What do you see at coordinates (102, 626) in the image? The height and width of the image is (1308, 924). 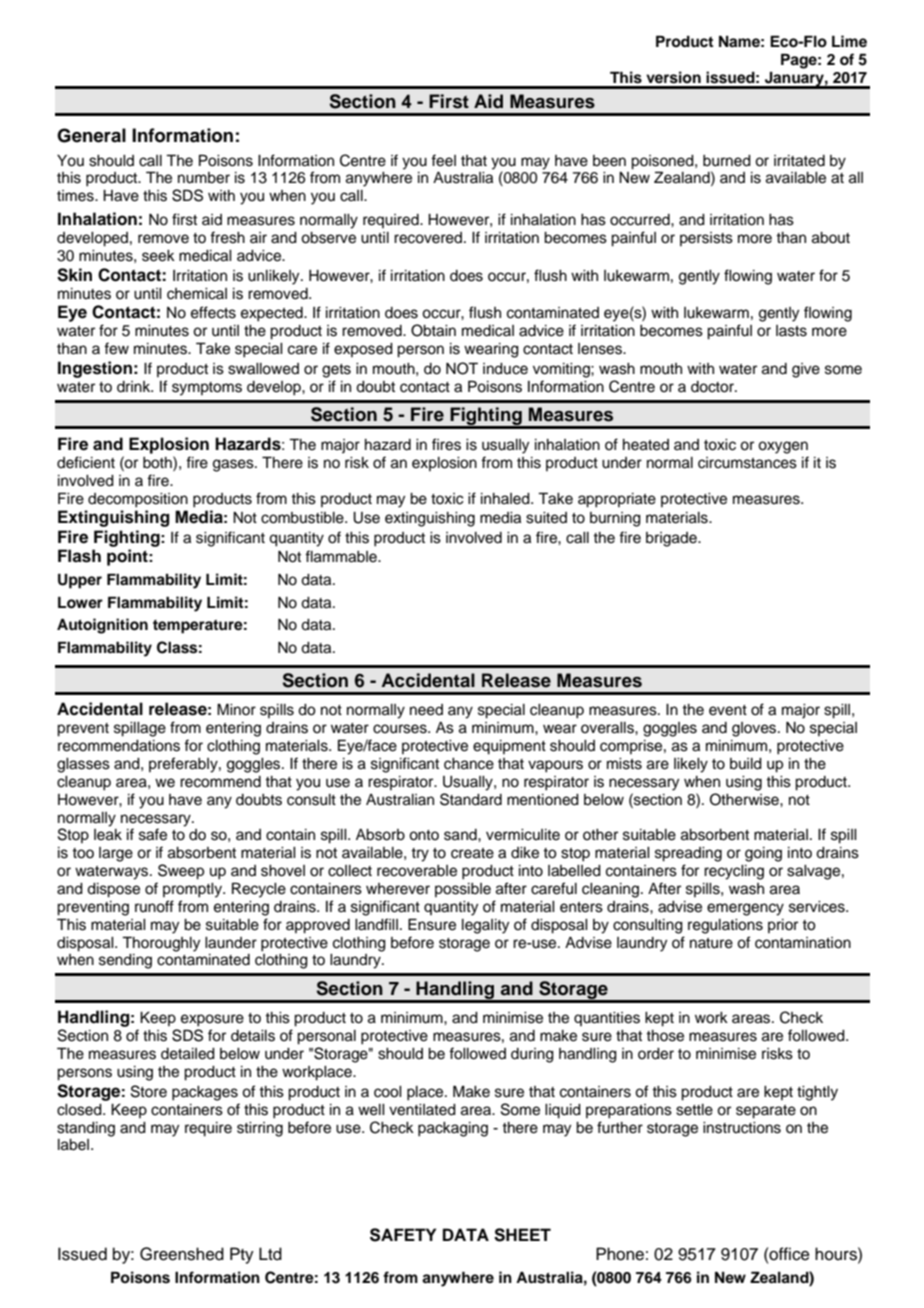 I see `Autoignition` at bounding box center [102, 626].
